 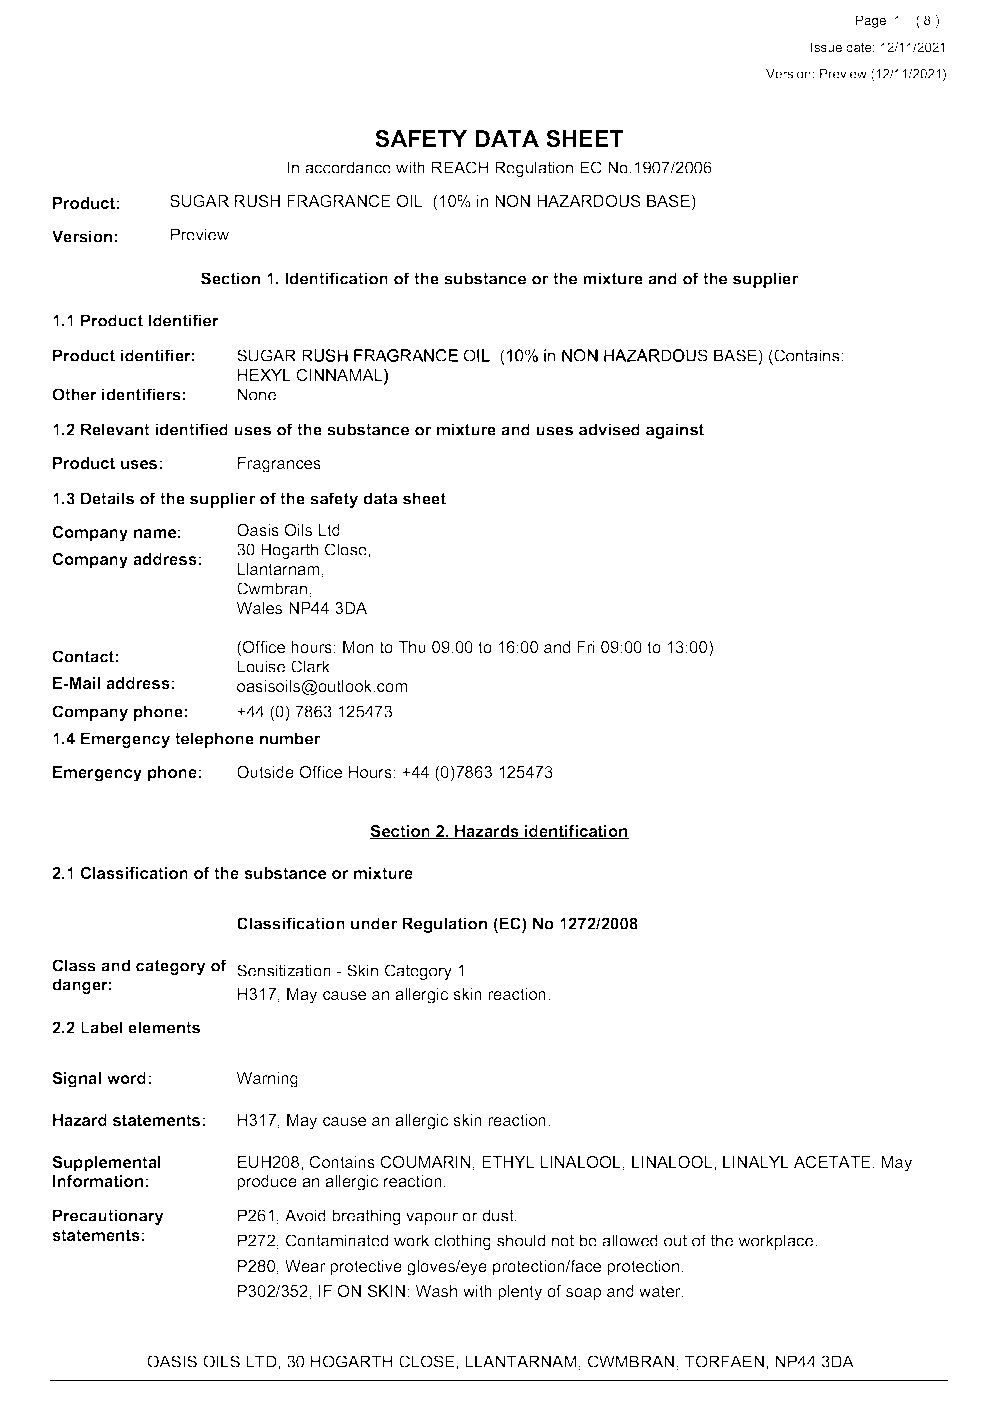 What do you see at coordinates (462, 1242) in the screenshot?
I see `clothing` at bounding box center [462, 1242].
